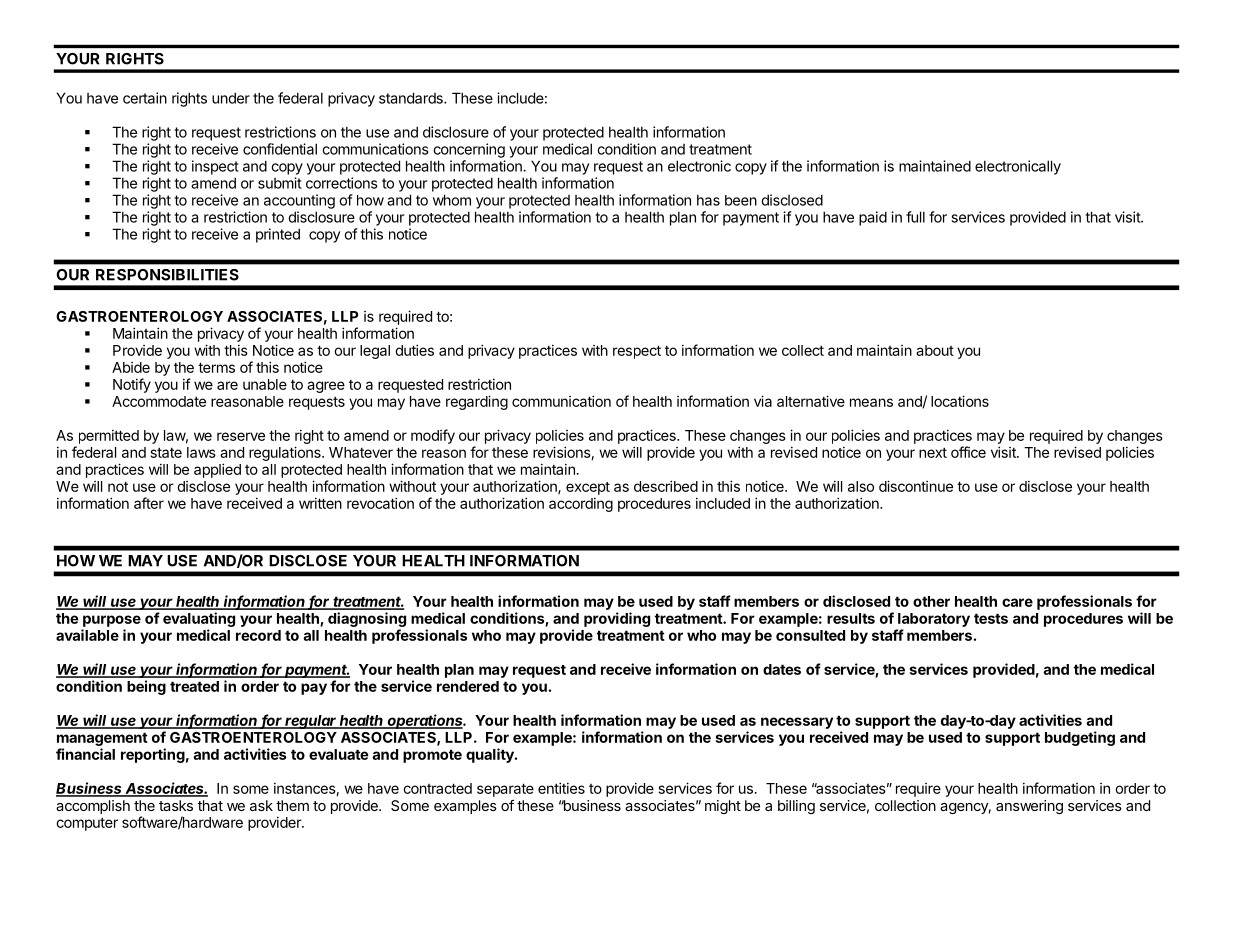 The height and width of the image is (952, 1233). Describe the element at coordinates (1029, 807) in the image. I see `answering` at that location.
